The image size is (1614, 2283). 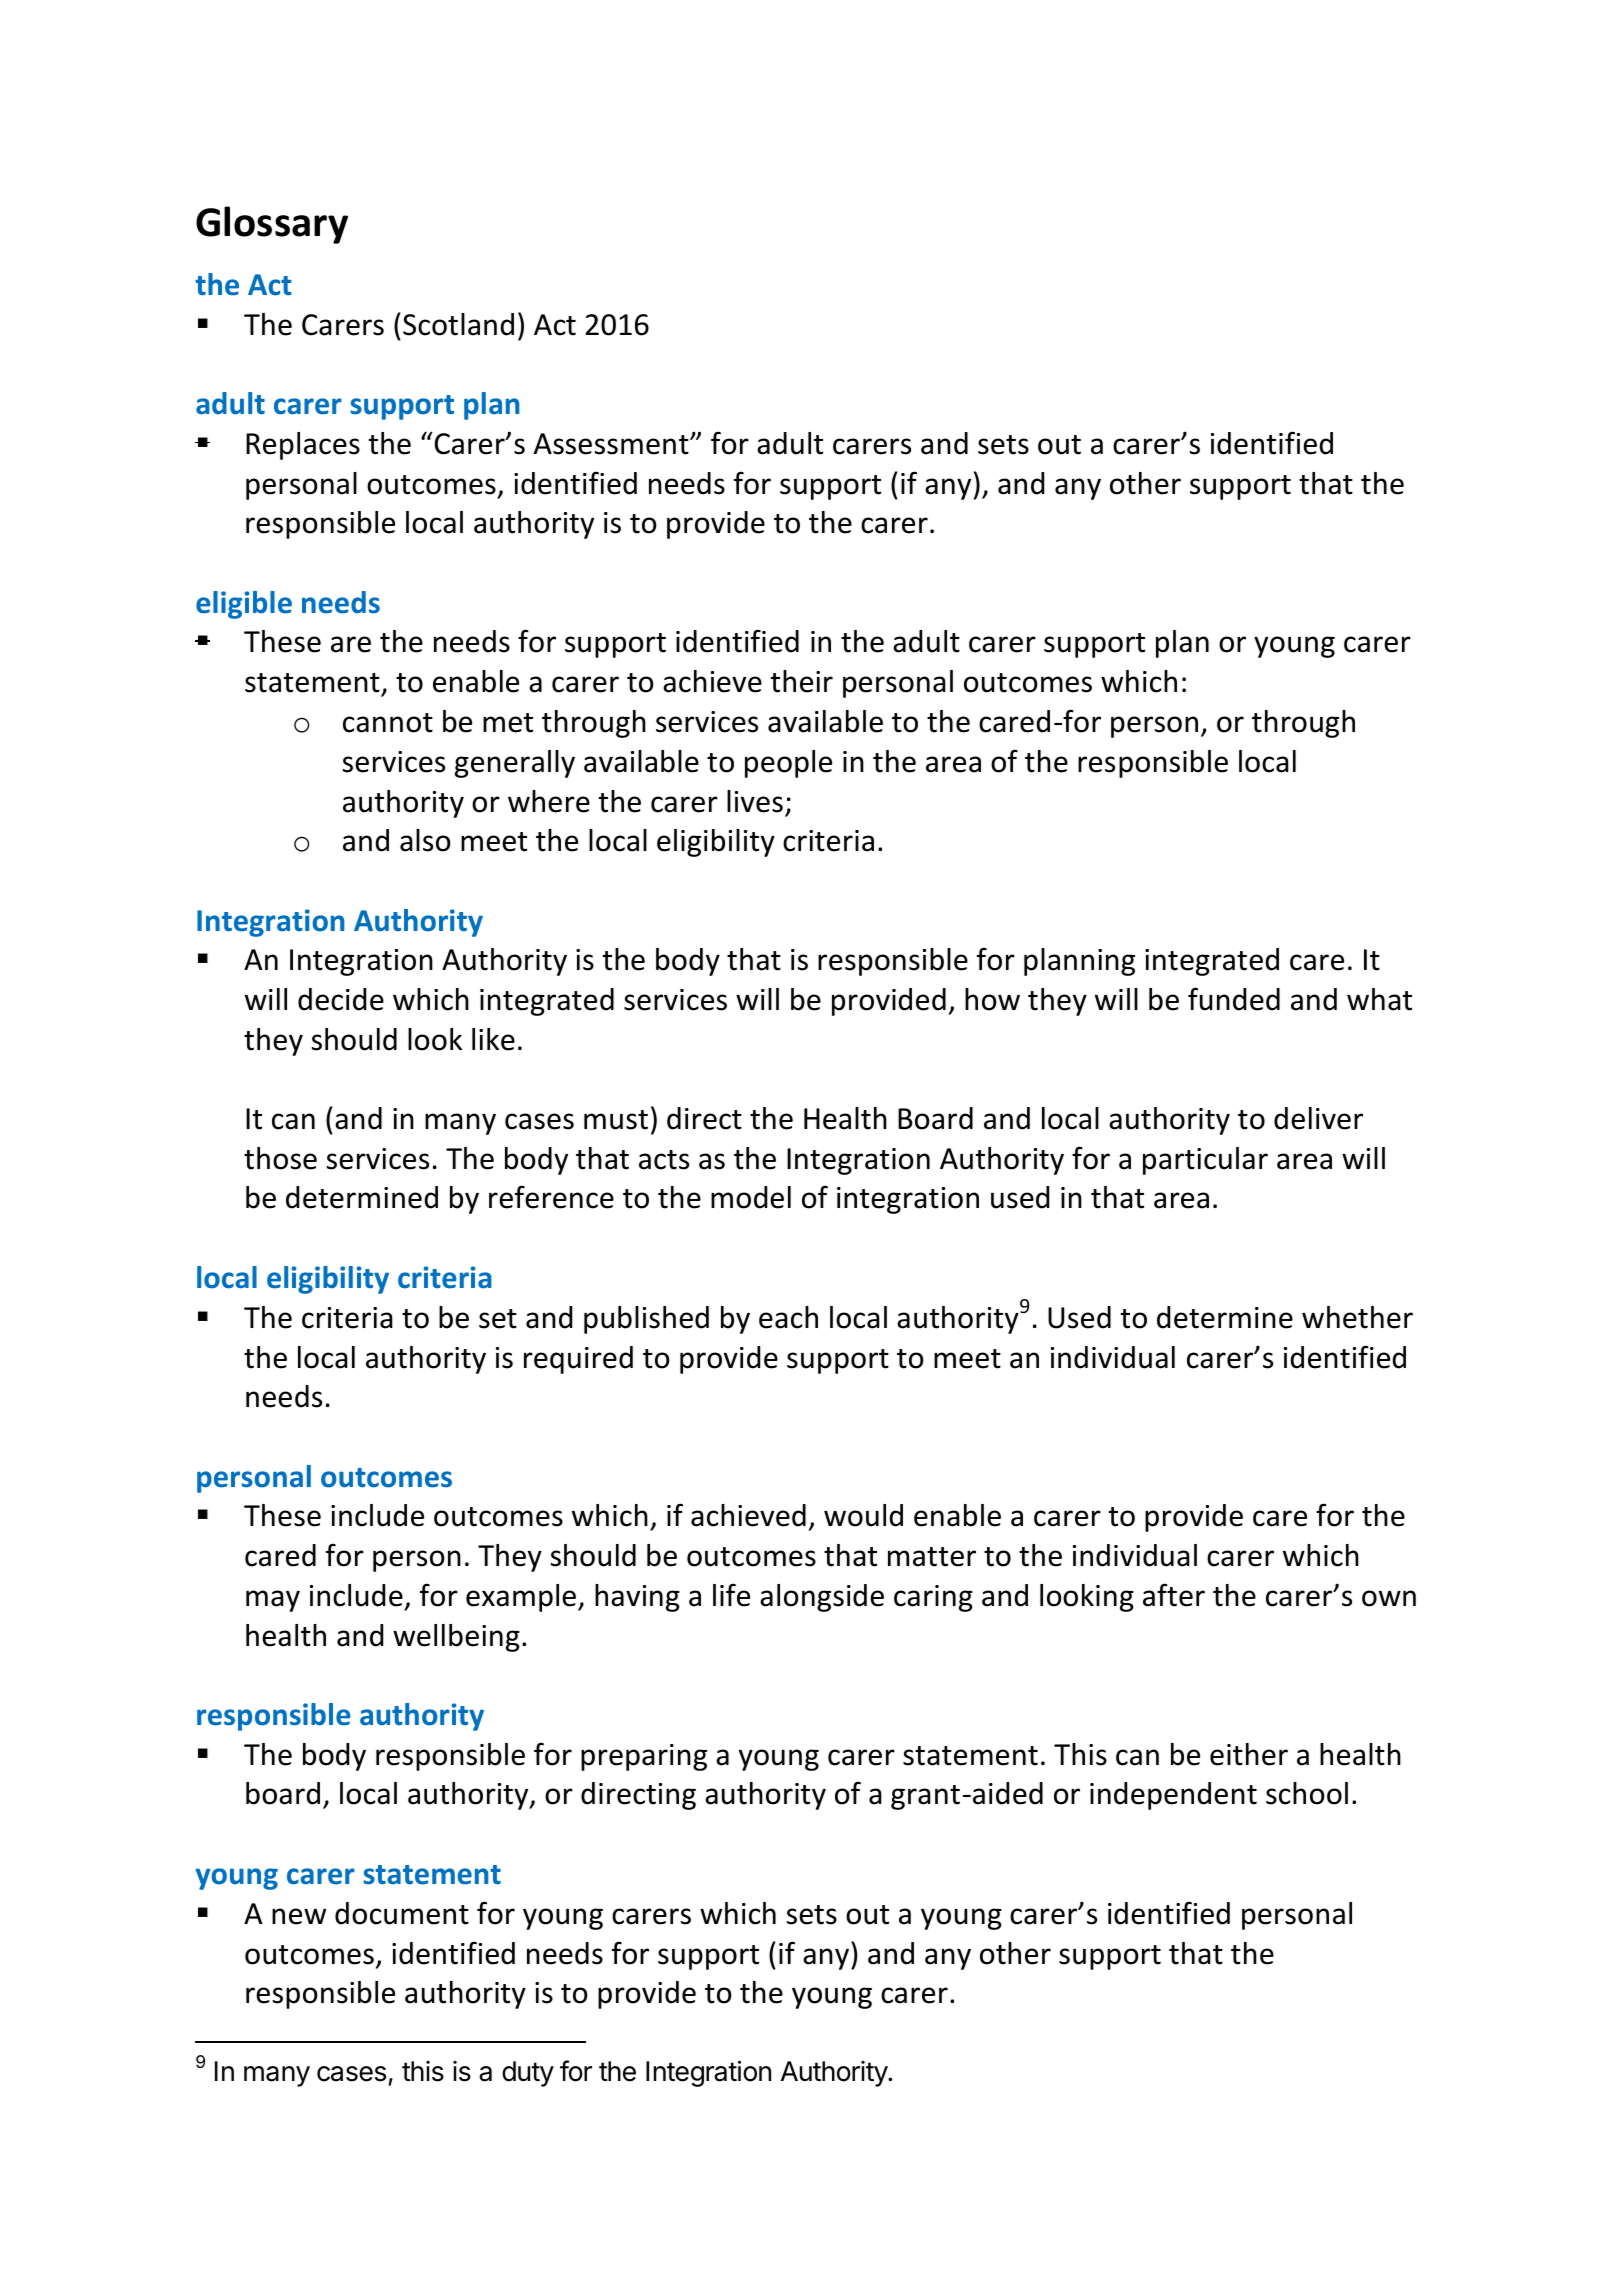 What do you see at coordinates (802, 681) in the page?
I see `their` at bounding box center [802, 681].
